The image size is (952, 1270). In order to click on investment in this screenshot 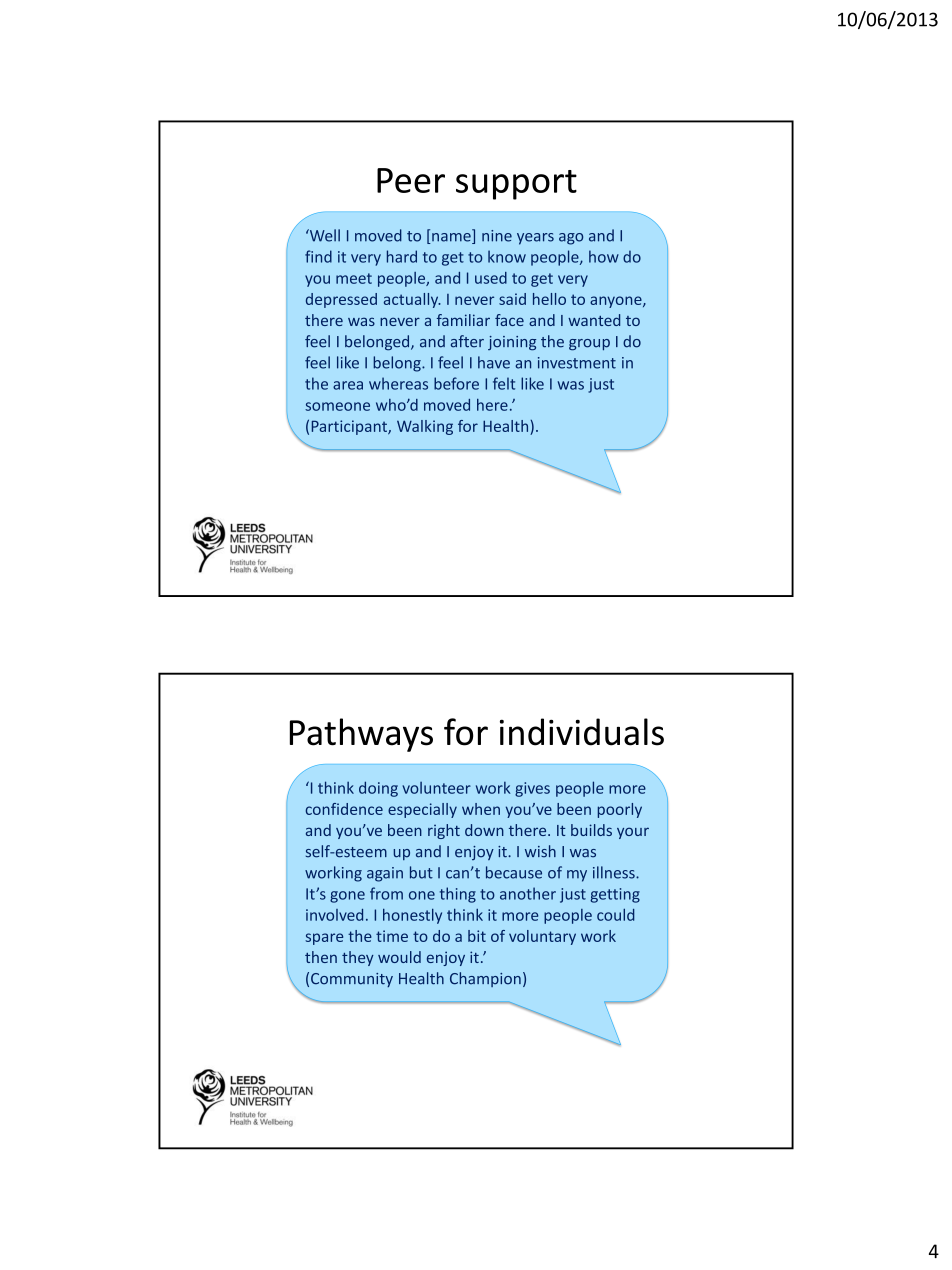, I will do `click(577, 363)`.
